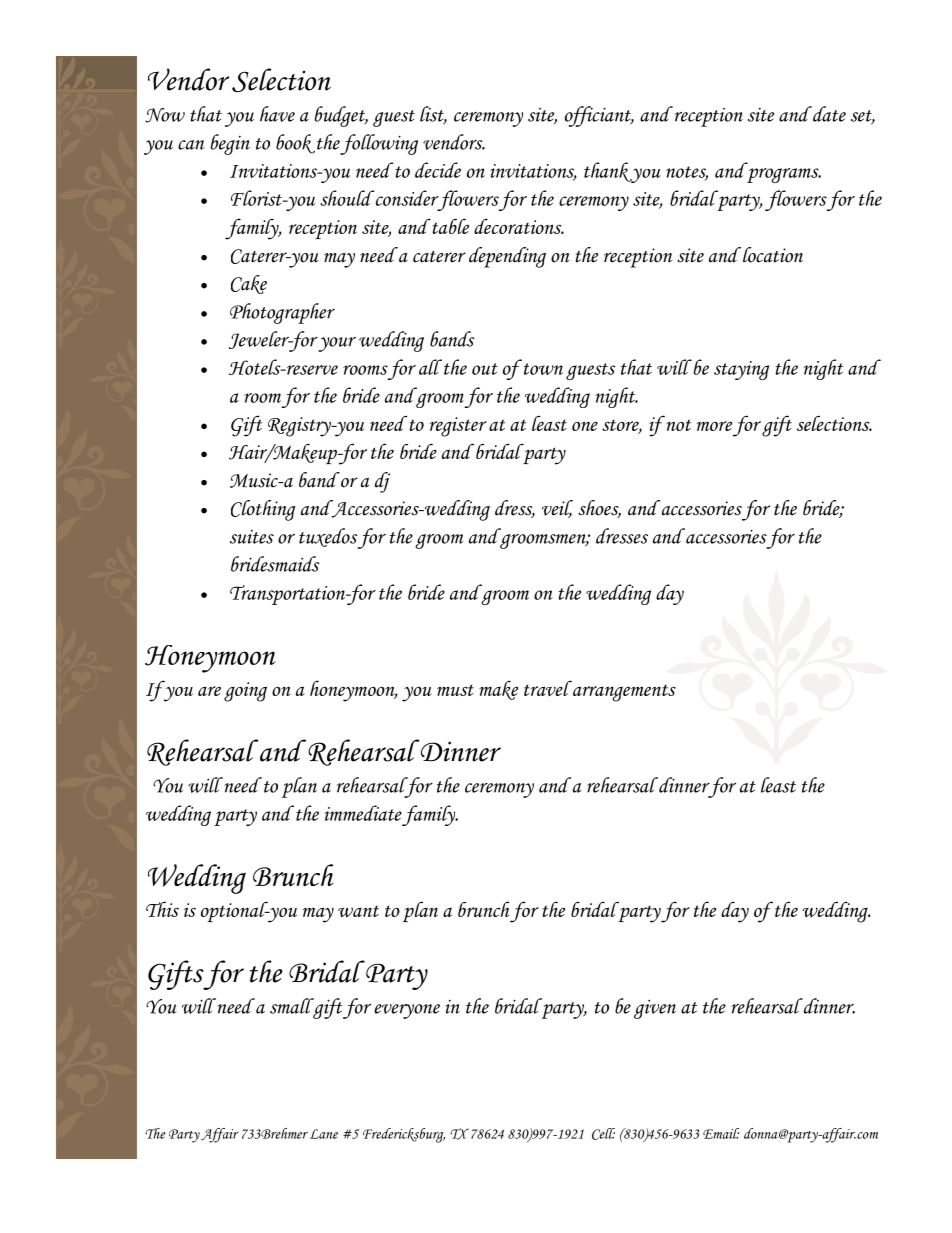  Describe the element at coordinates (324, 1134) in the document. I see `Lane` at that location.
